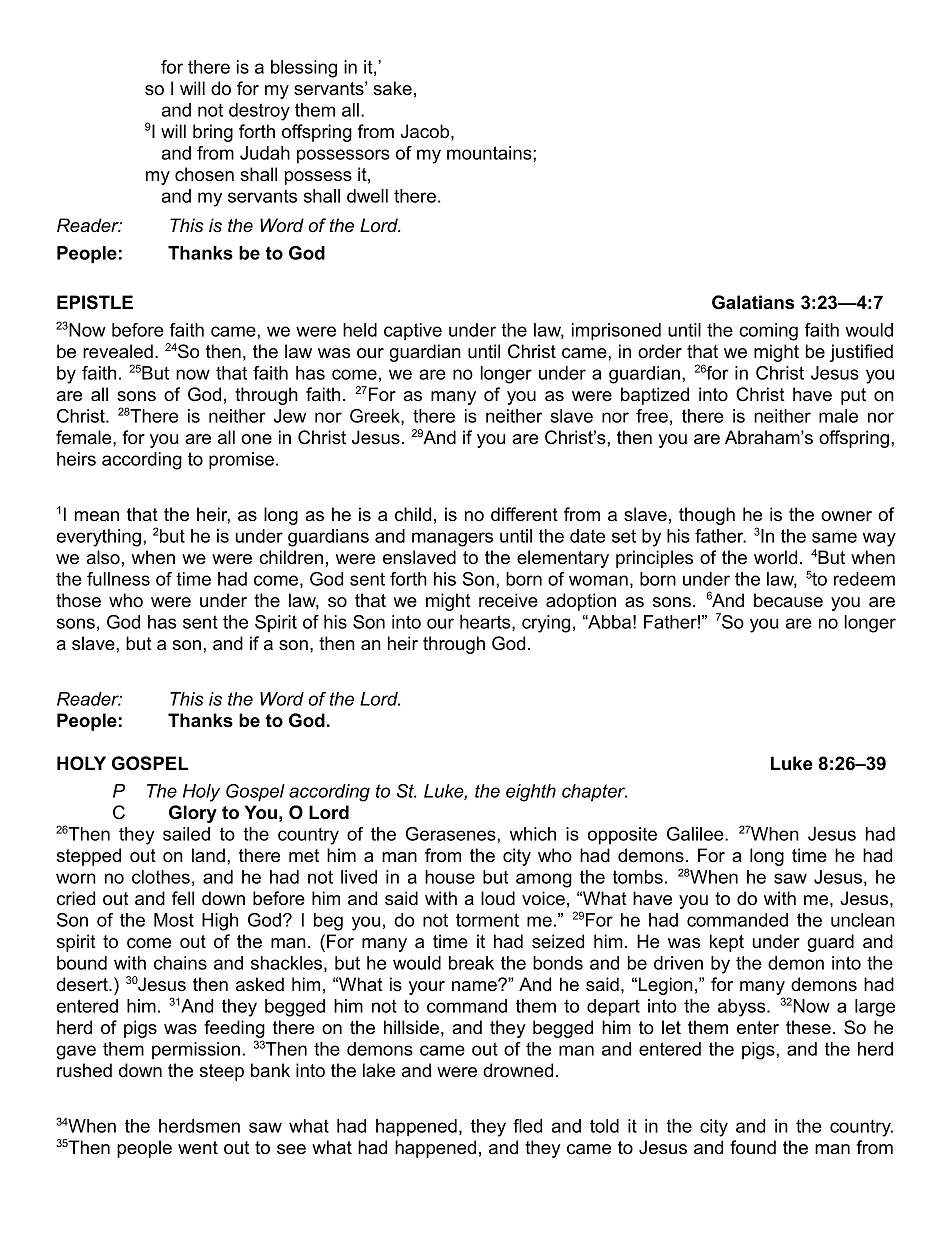 The image size is (952, 1233). Describe the element at coordinates (193, 814) in the page. I see `Glory` at that location.
